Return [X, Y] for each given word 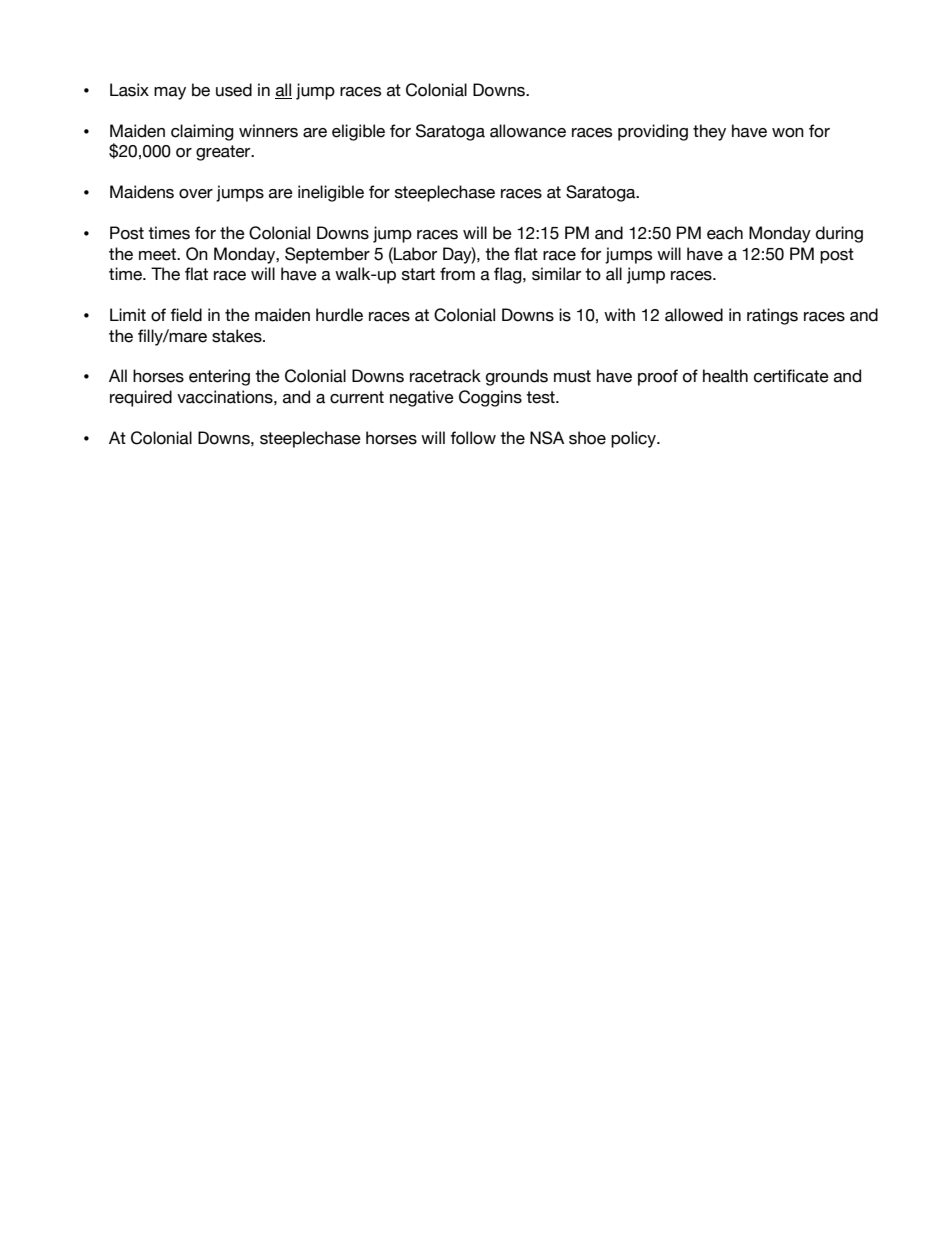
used [234, 90]
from [457, 274]
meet [158, 254]
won [788, 133]
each [725, 233]
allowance [528, 131]
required [141, 398]
